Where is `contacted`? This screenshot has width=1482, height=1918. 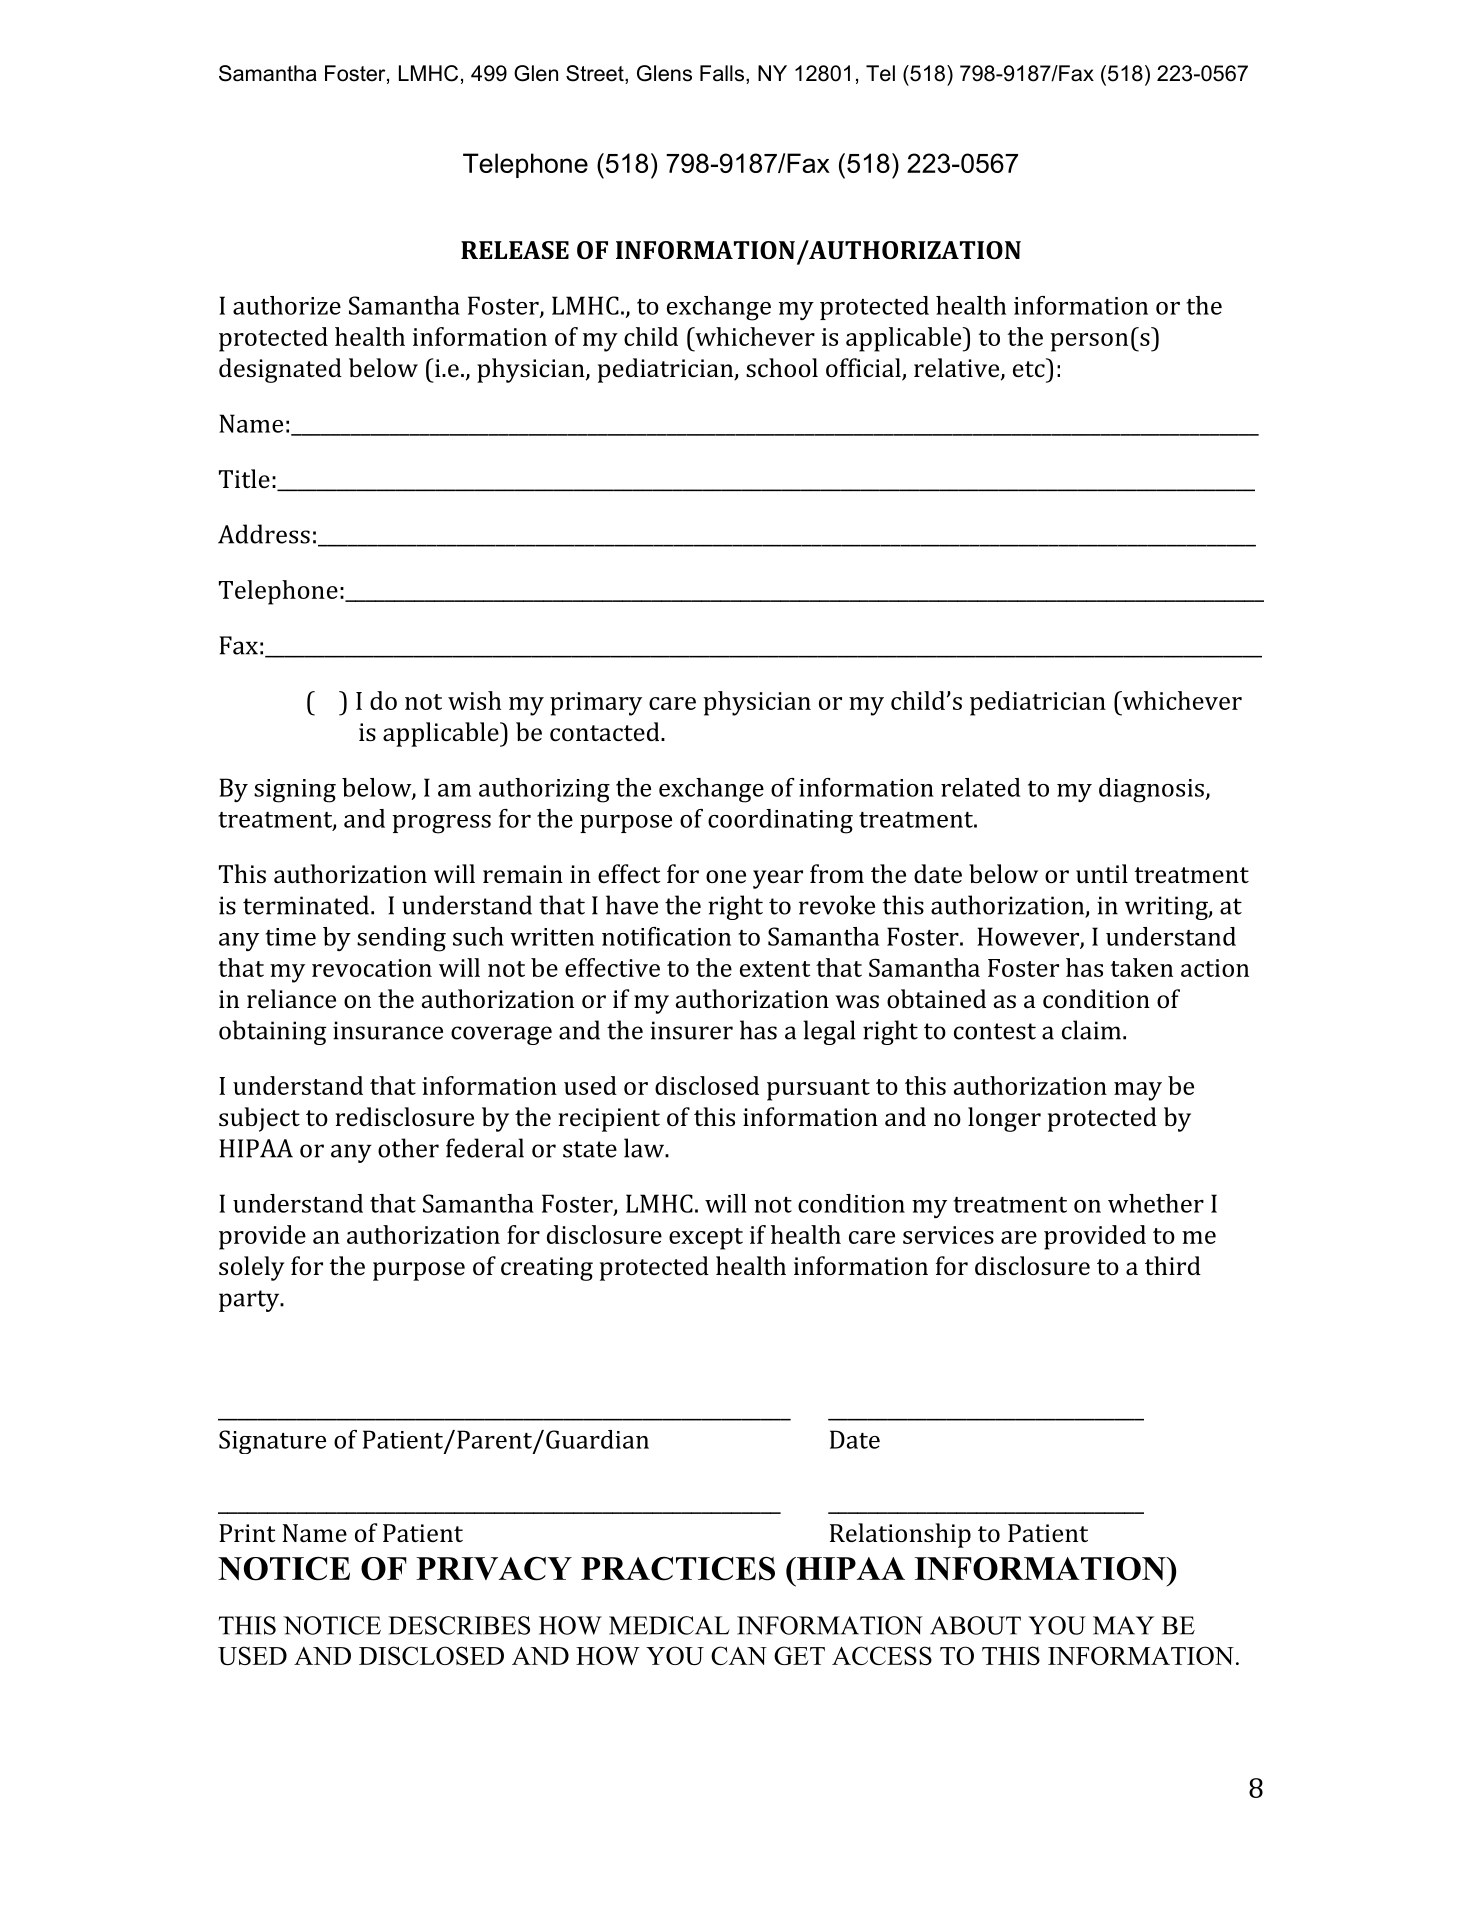
contacted is located at coordinates (606, 731).
